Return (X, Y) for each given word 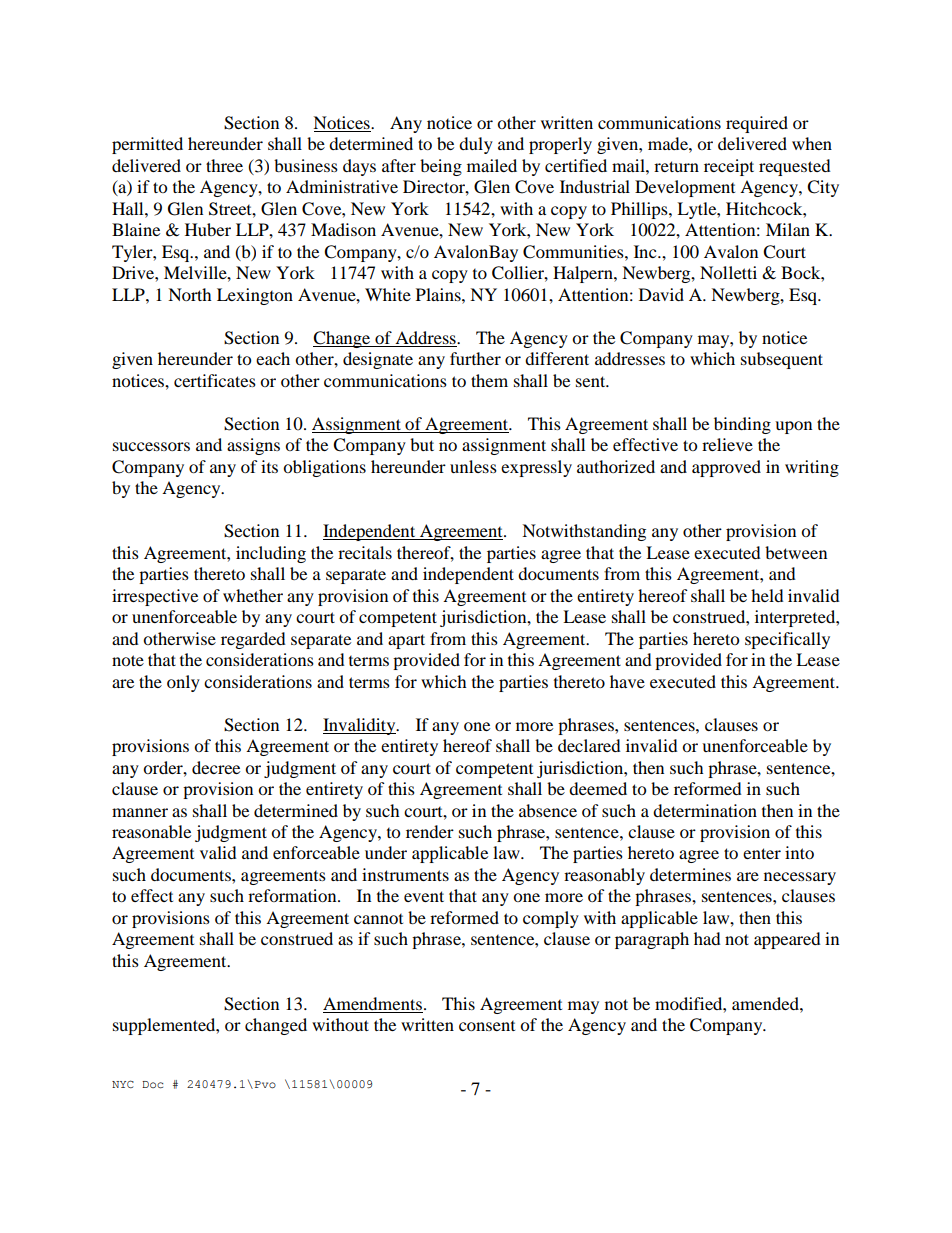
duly (476, 145)
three (224, 165)
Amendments (373, 1005)
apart (406, 641)
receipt (729, 167)
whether (253, 595)
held (767, 595)
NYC (123, 1084)
